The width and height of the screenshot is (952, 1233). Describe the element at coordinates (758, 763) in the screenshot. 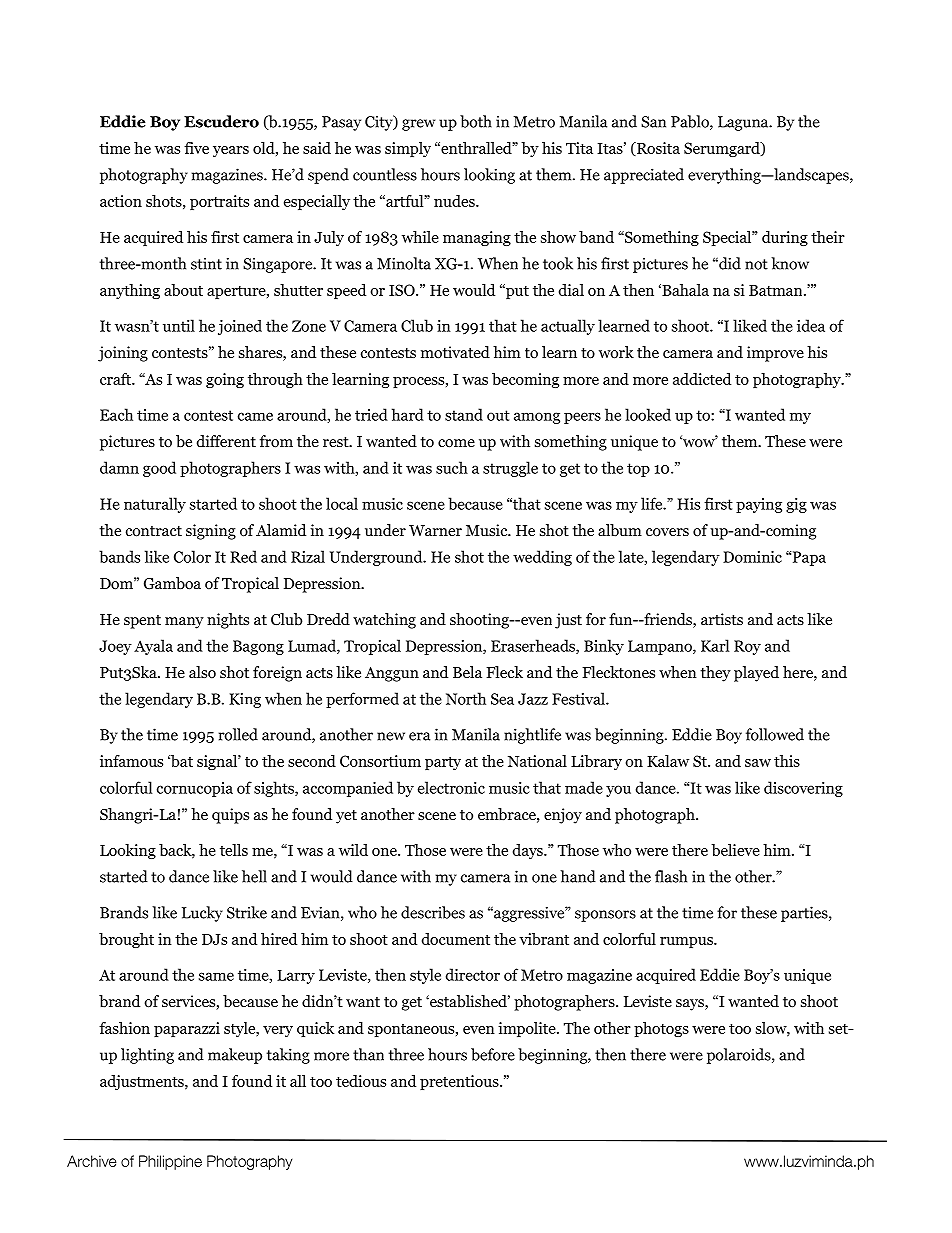

I see `saw` at that location.
